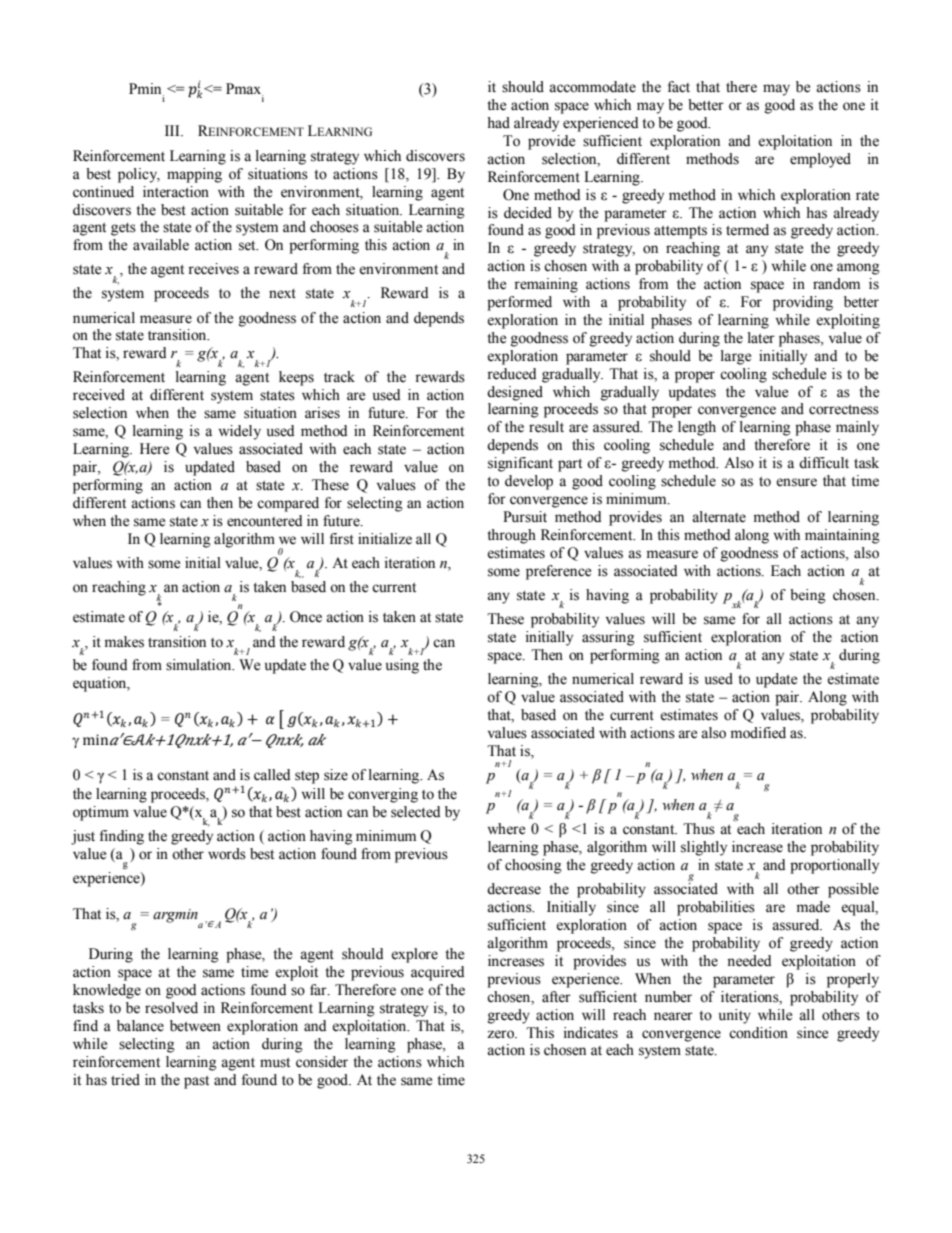 The image size is (952, 1233). I want to click on ensure, so click(796, 482).
